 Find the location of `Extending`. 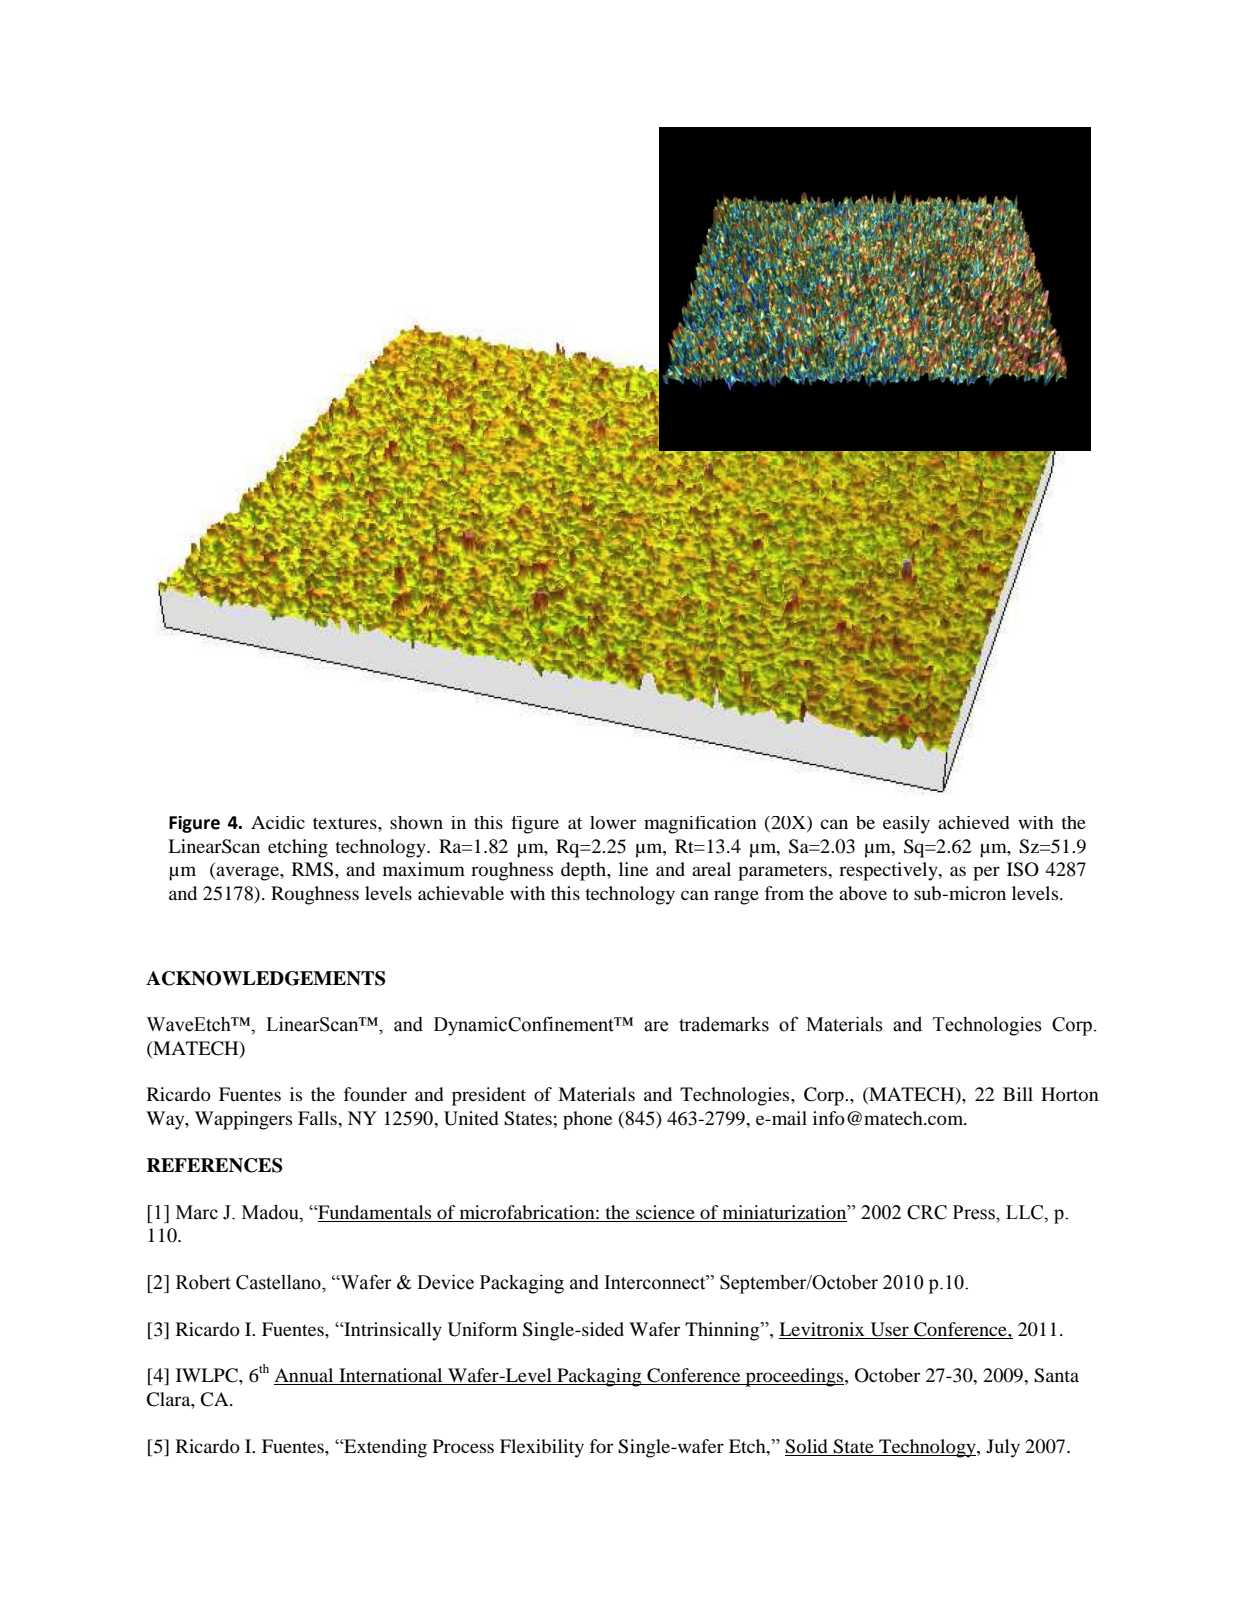

Extending is located at coordinates (384, 1448).
